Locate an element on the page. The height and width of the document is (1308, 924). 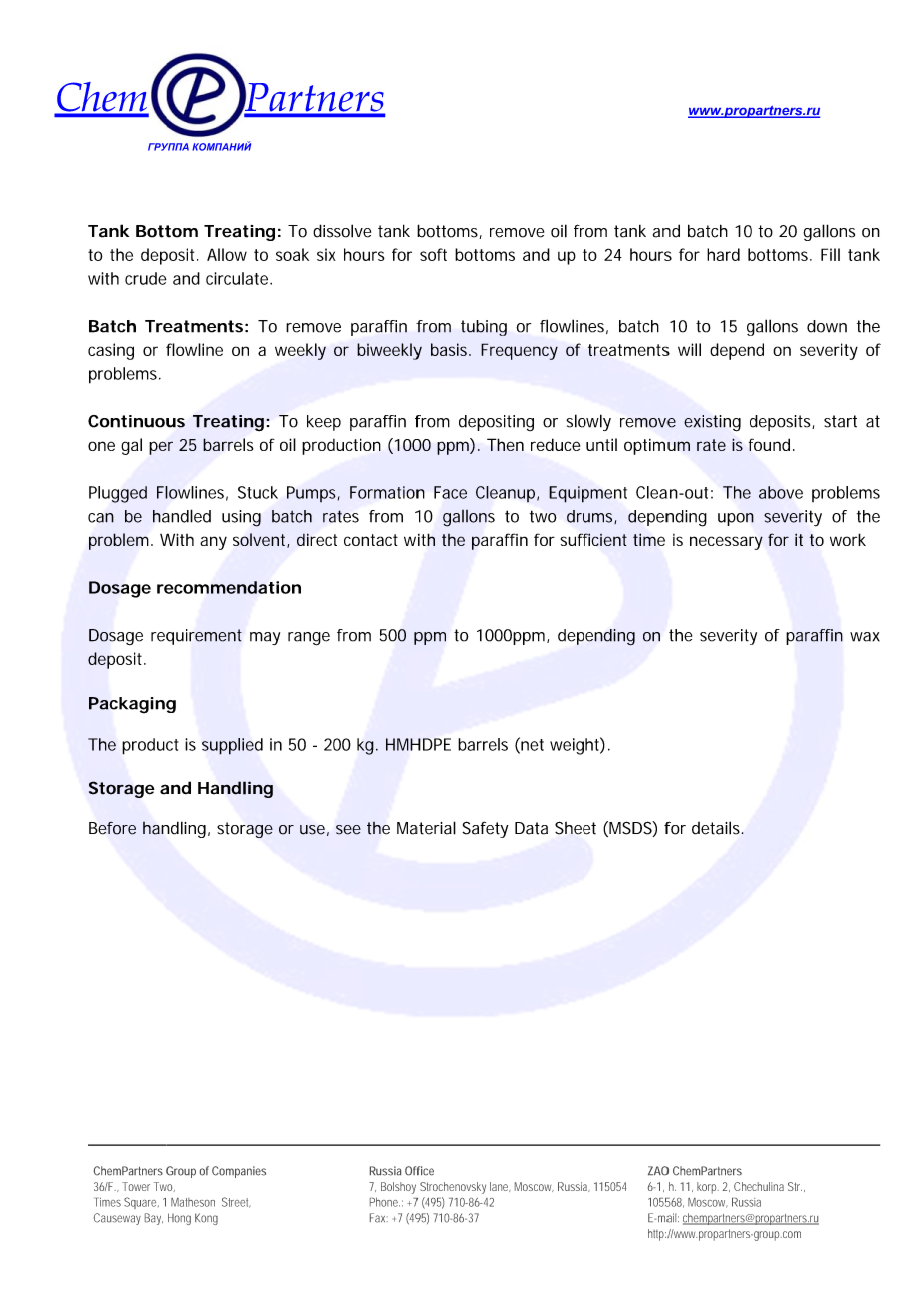
hard is located at coordinates (723, 254).
